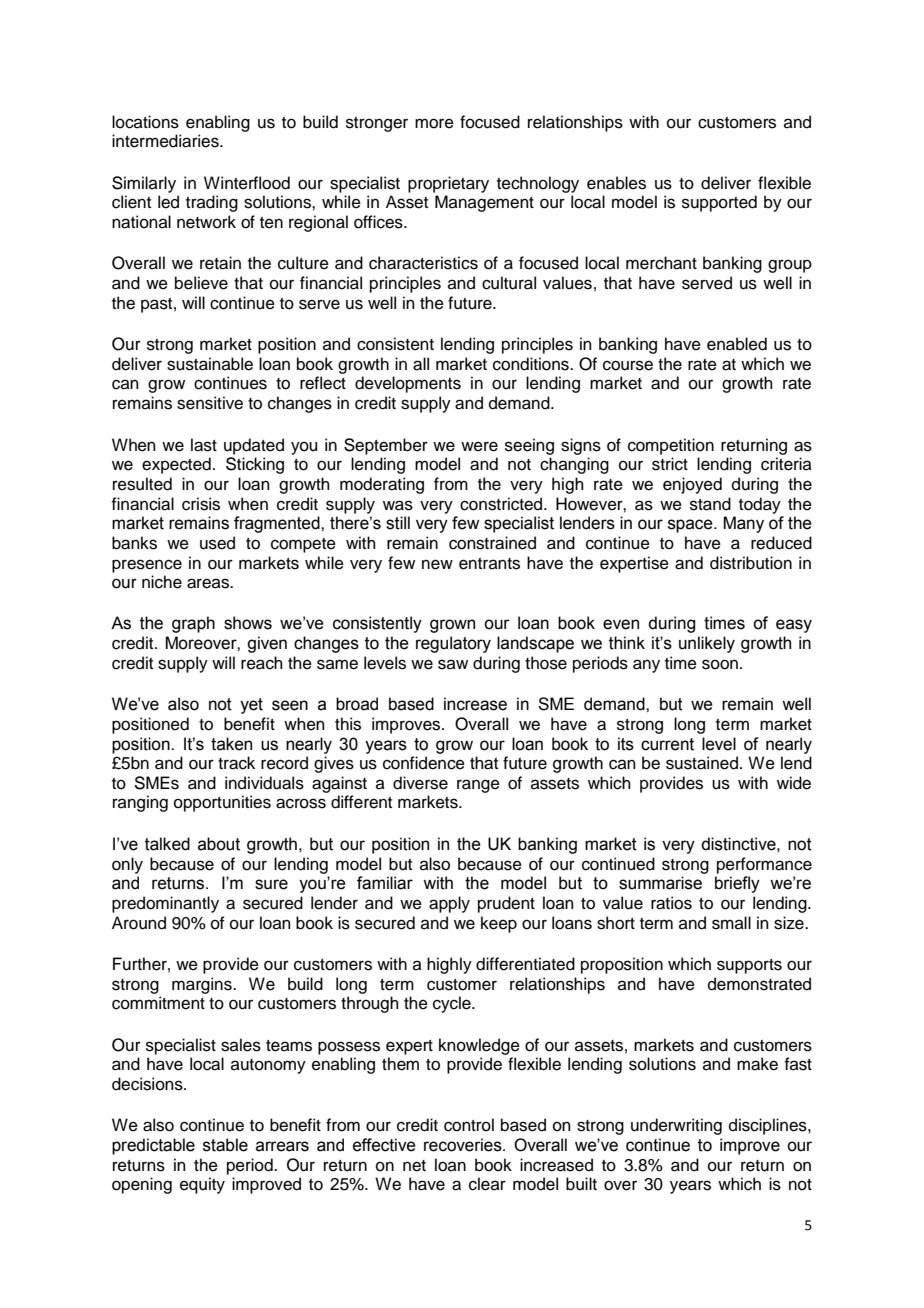 This screenshot has width=924, height=1308. I want to click on trading, so click(212, 203).
